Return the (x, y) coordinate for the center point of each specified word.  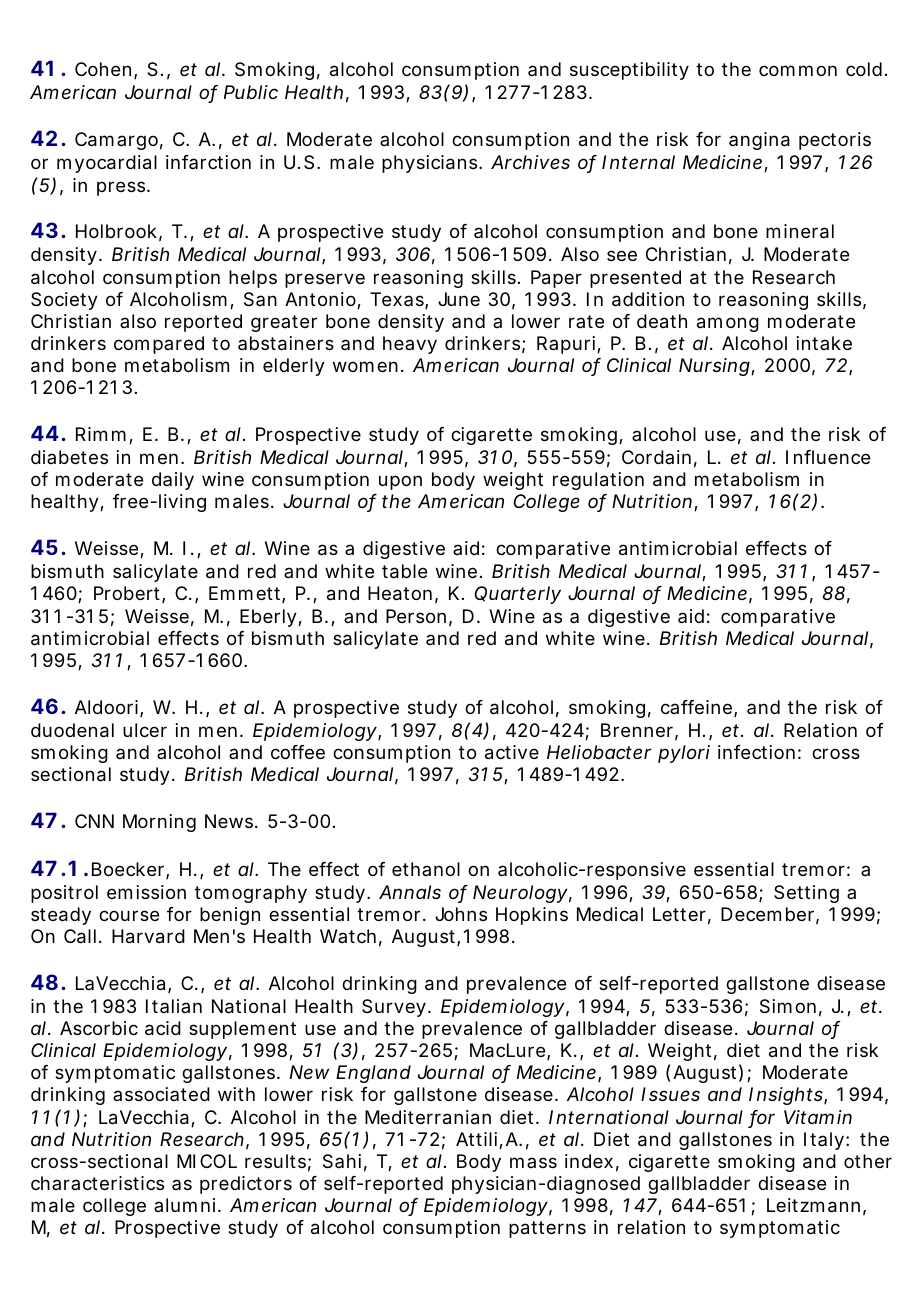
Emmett (244, 593)
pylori (684, 754)
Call (80, 936)
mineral (800, 231)
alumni (184, 1205)
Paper (556, 279)
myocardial (107, 164)
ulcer (145, 730)
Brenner (637, 730)
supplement (242, 1030)
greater (284, 323)
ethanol (426, 869)
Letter (679, 914)
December (767, 914)
